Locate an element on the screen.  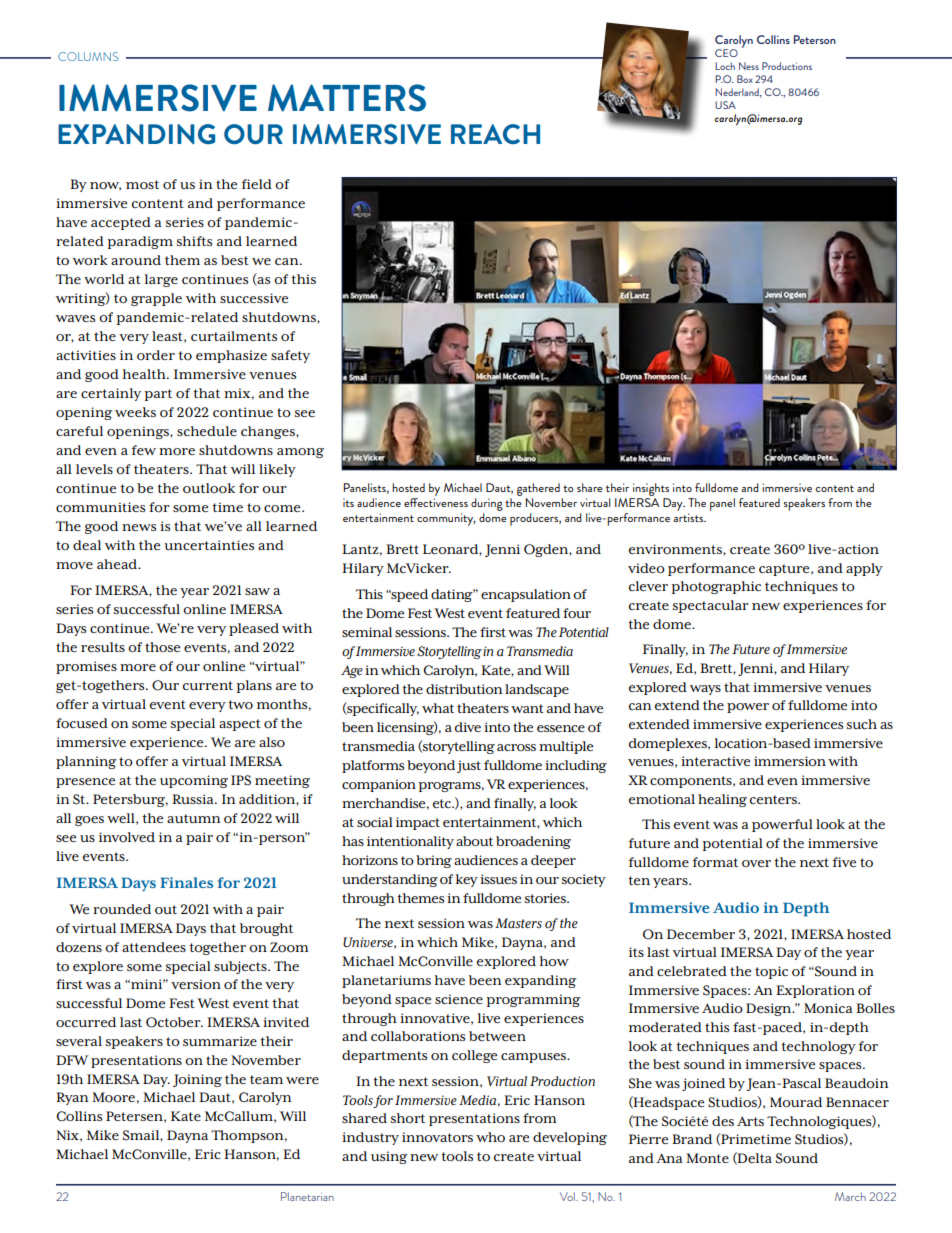
encapsulation is located at coordinates (526, 595).
